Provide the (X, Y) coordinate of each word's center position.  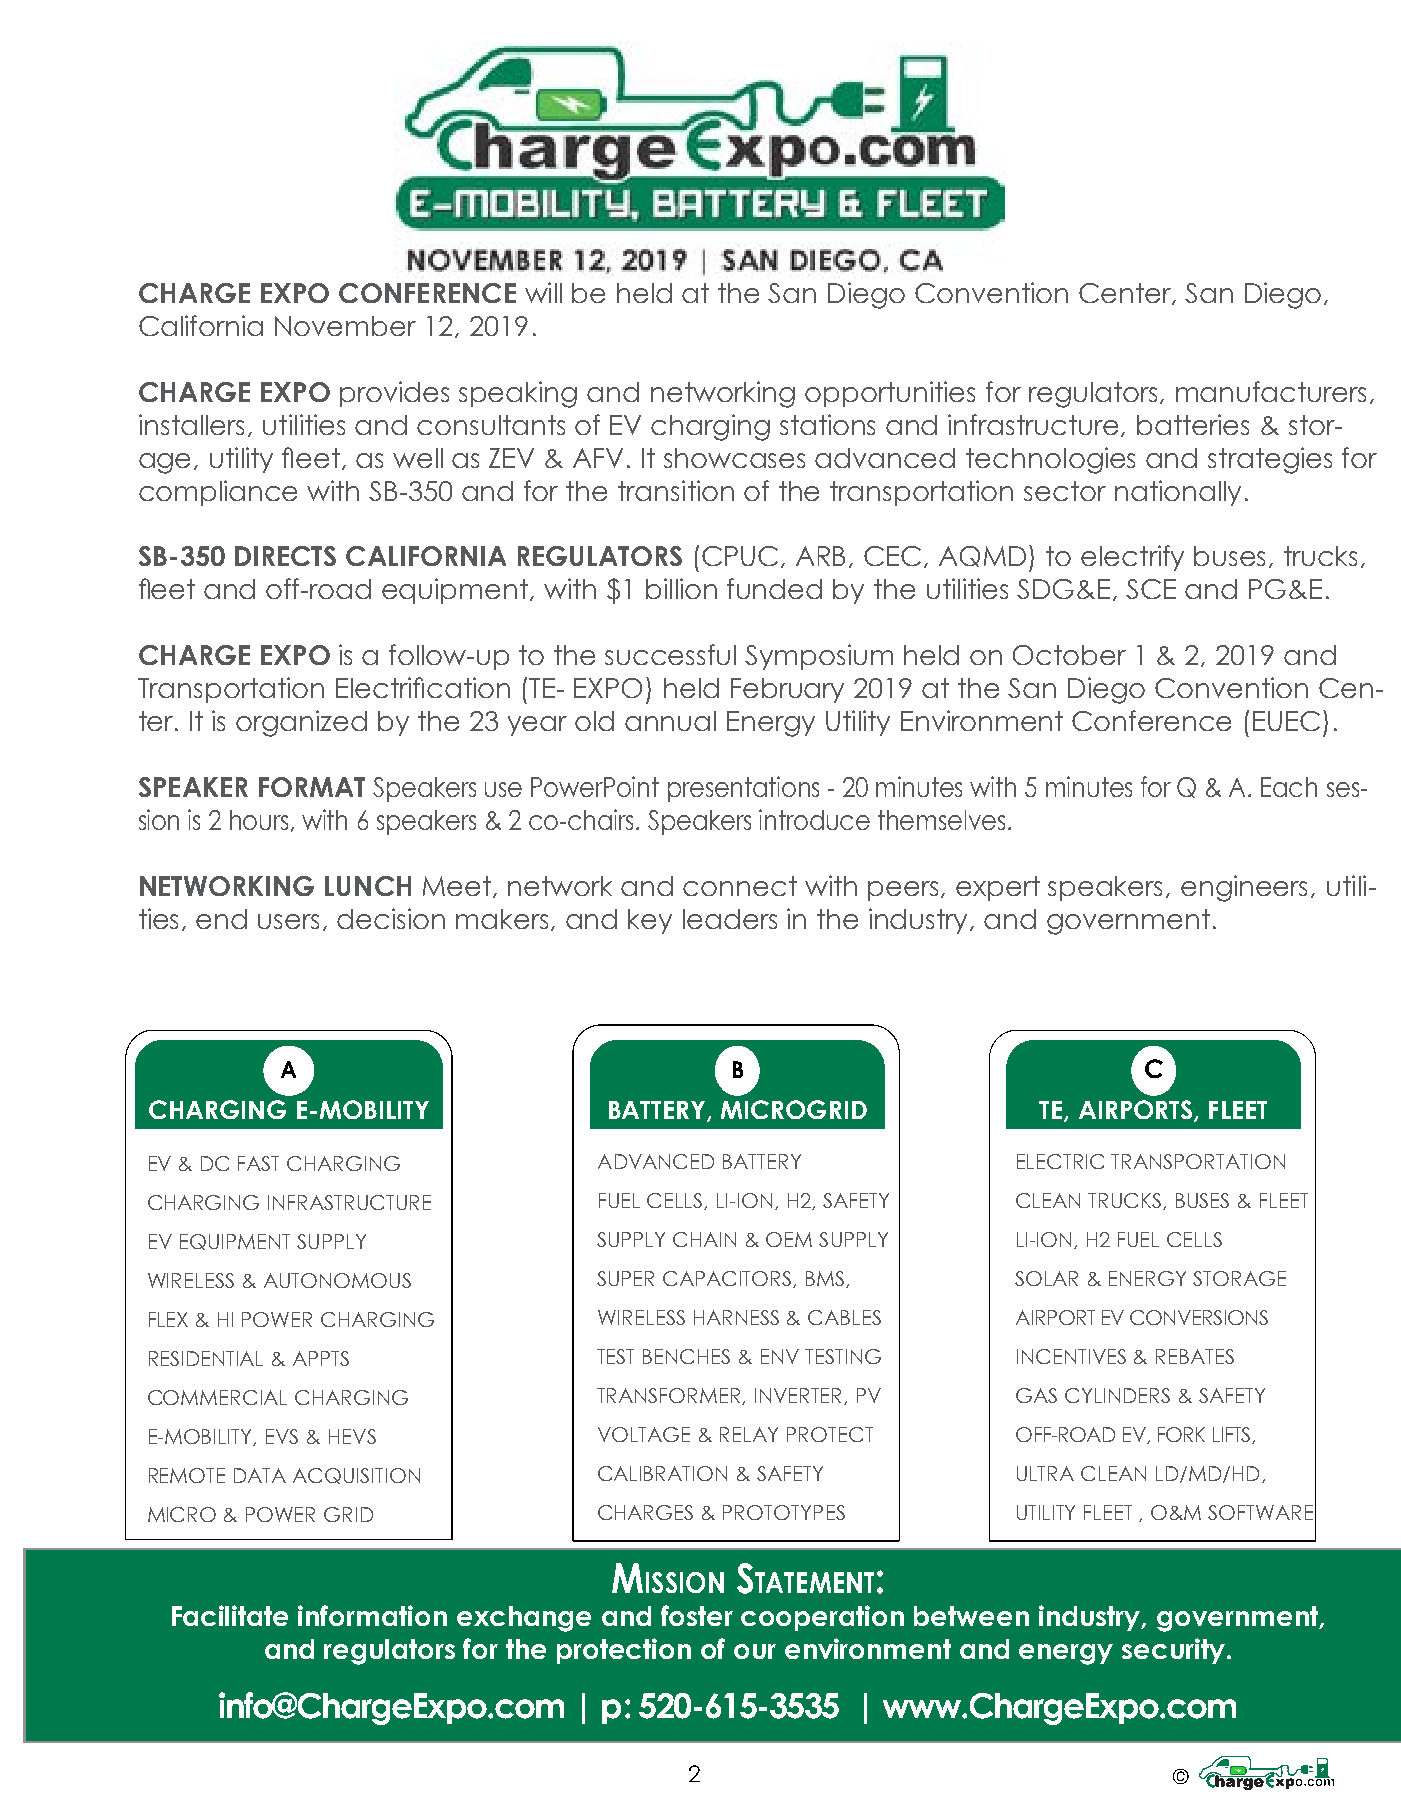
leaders (730, 919)
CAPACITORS (728, 1279)
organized (301, 723)
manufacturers (1271, 391)
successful (670, 654)
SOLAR (1046, 1278)
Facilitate (230, 1615)
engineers (1244, 888)
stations (827, 424)
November (345, 326)
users (288, 921)
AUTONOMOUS (337, 1280)
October (1069, 655)
